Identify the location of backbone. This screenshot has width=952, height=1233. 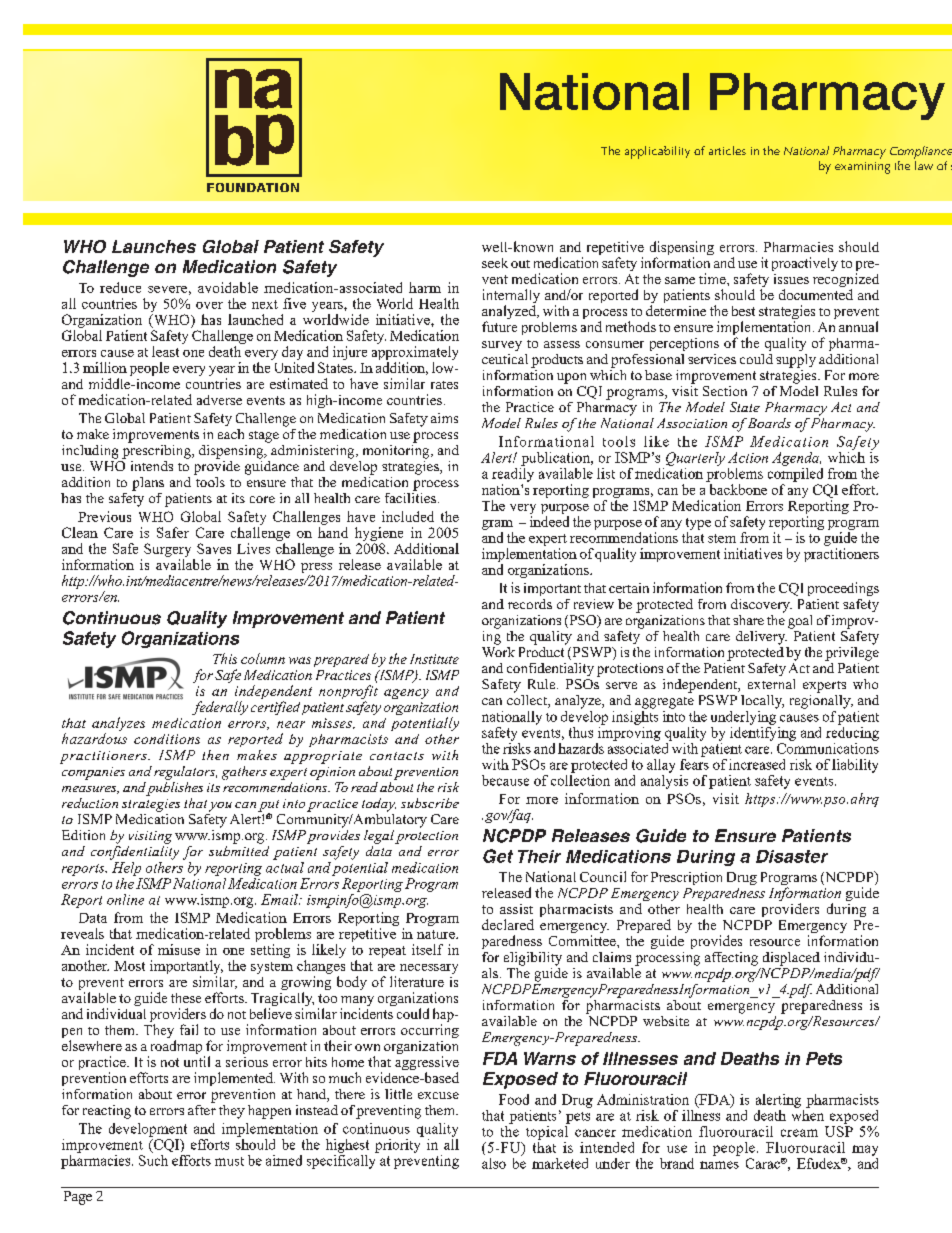
(738, 489).
